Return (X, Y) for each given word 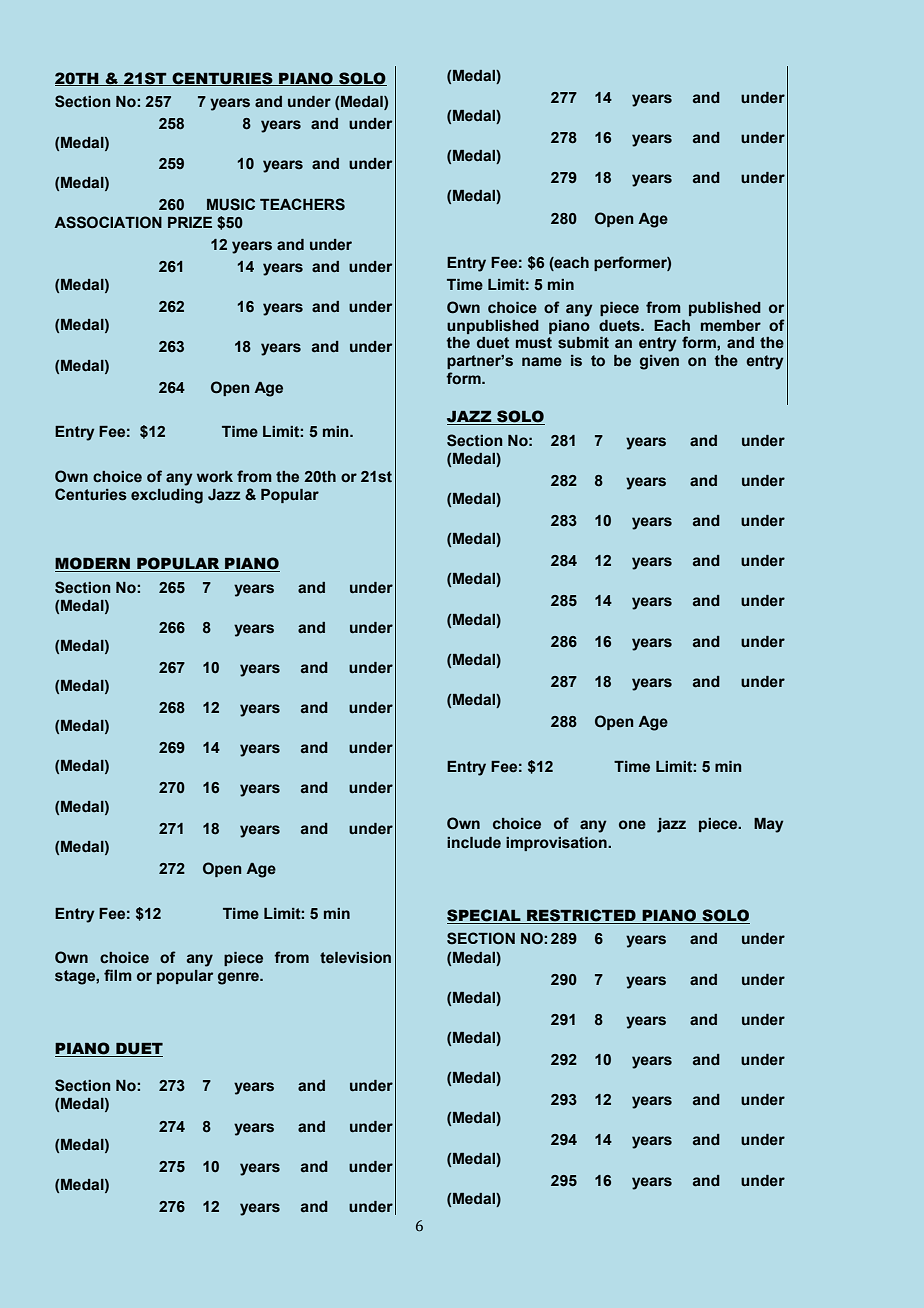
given (659, 362)
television (355, 958)
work (215, 477)
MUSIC (231, 204)
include (474, 843)
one (632, 825)
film (118, 975)
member (731, 326)
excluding (167, 496)
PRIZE (190, 222)
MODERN (93, 564)
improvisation (557, 844)
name (542, 362)
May (769, 825)
